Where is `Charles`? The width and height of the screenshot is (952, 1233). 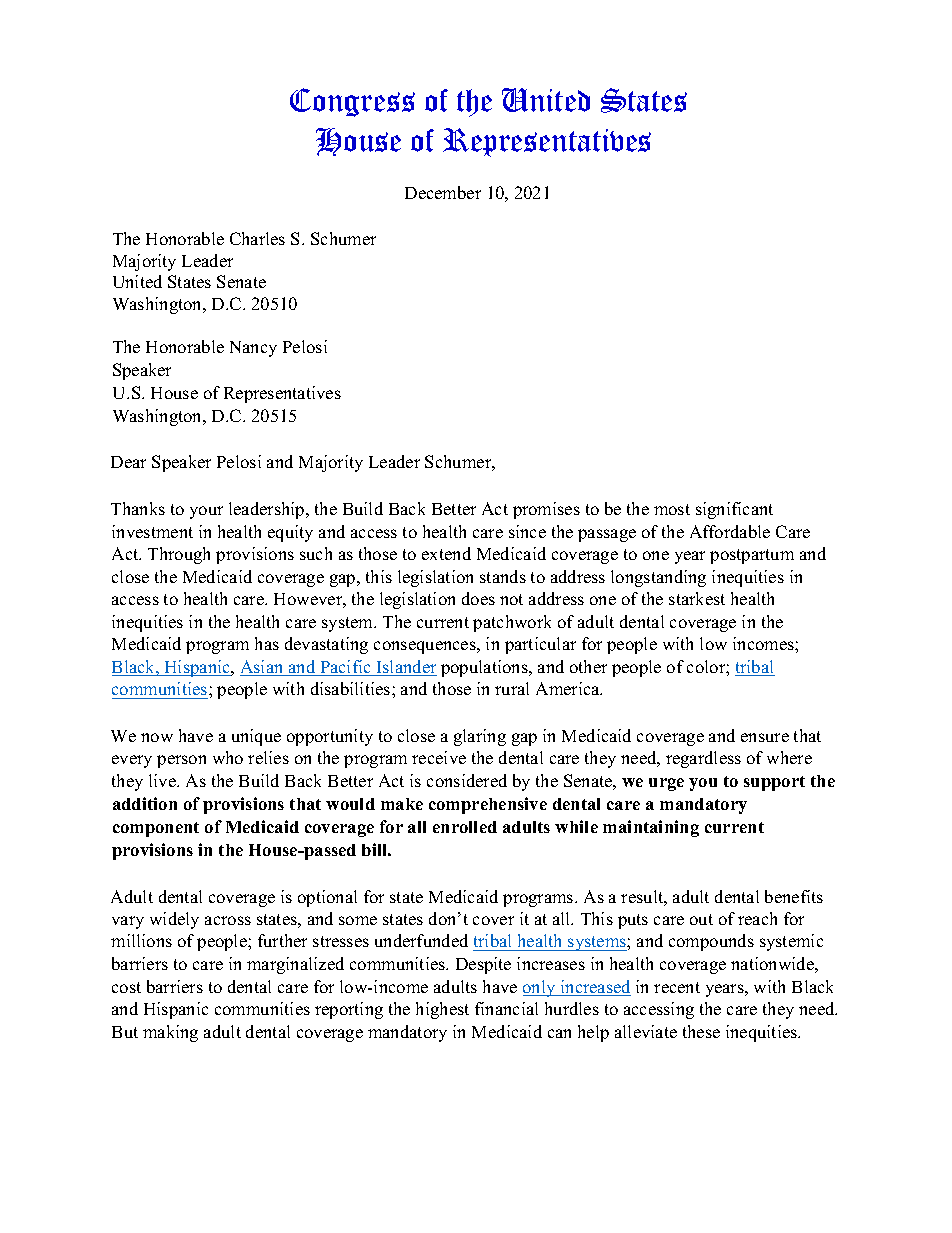 Charles is located at coordinates (257, 238).
